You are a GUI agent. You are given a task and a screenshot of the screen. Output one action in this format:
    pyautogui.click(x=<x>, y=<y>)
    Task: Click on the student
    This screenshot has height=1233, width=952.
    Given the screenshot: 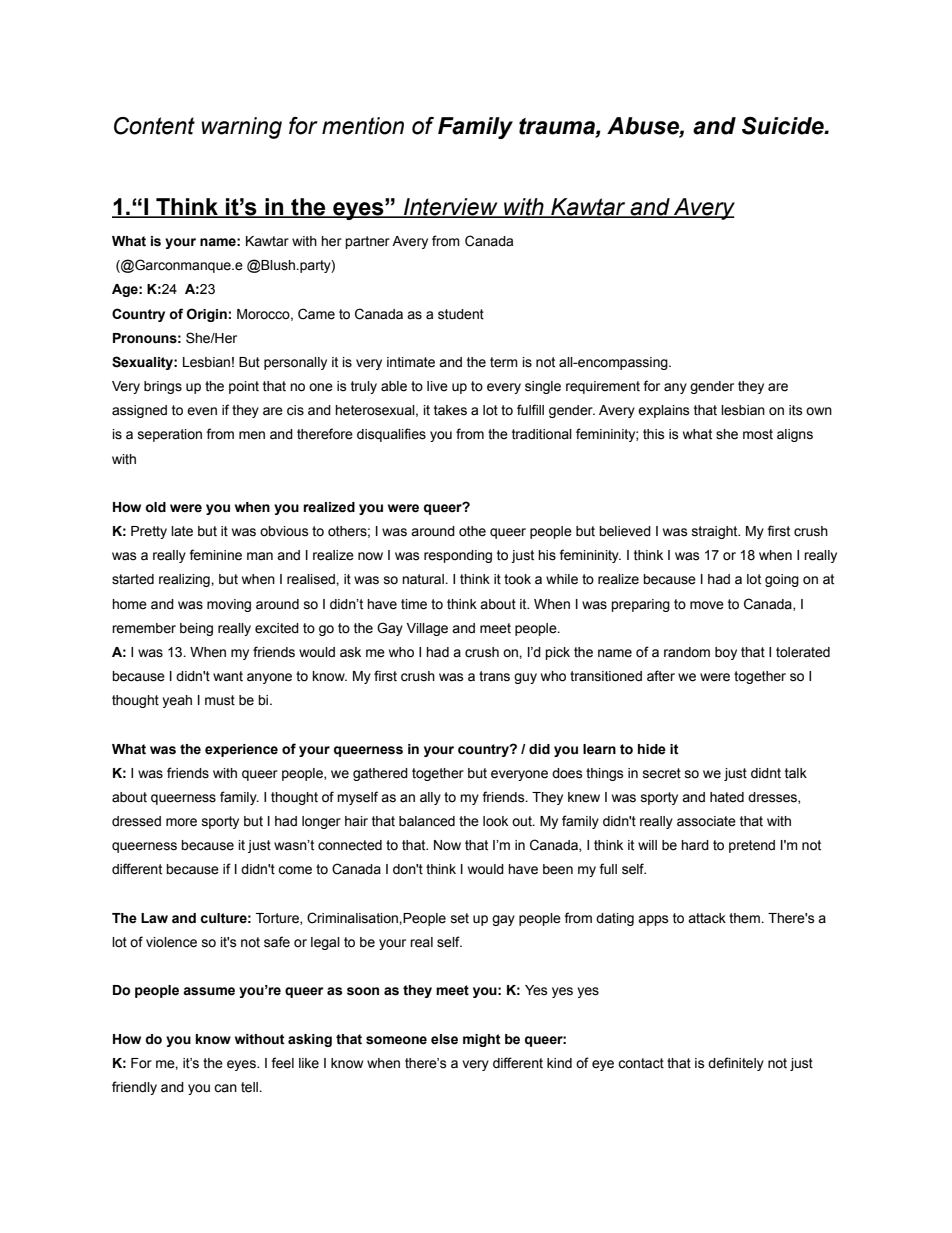 What is the action you would take?
    pyautogui.click(x=461, y=314)
